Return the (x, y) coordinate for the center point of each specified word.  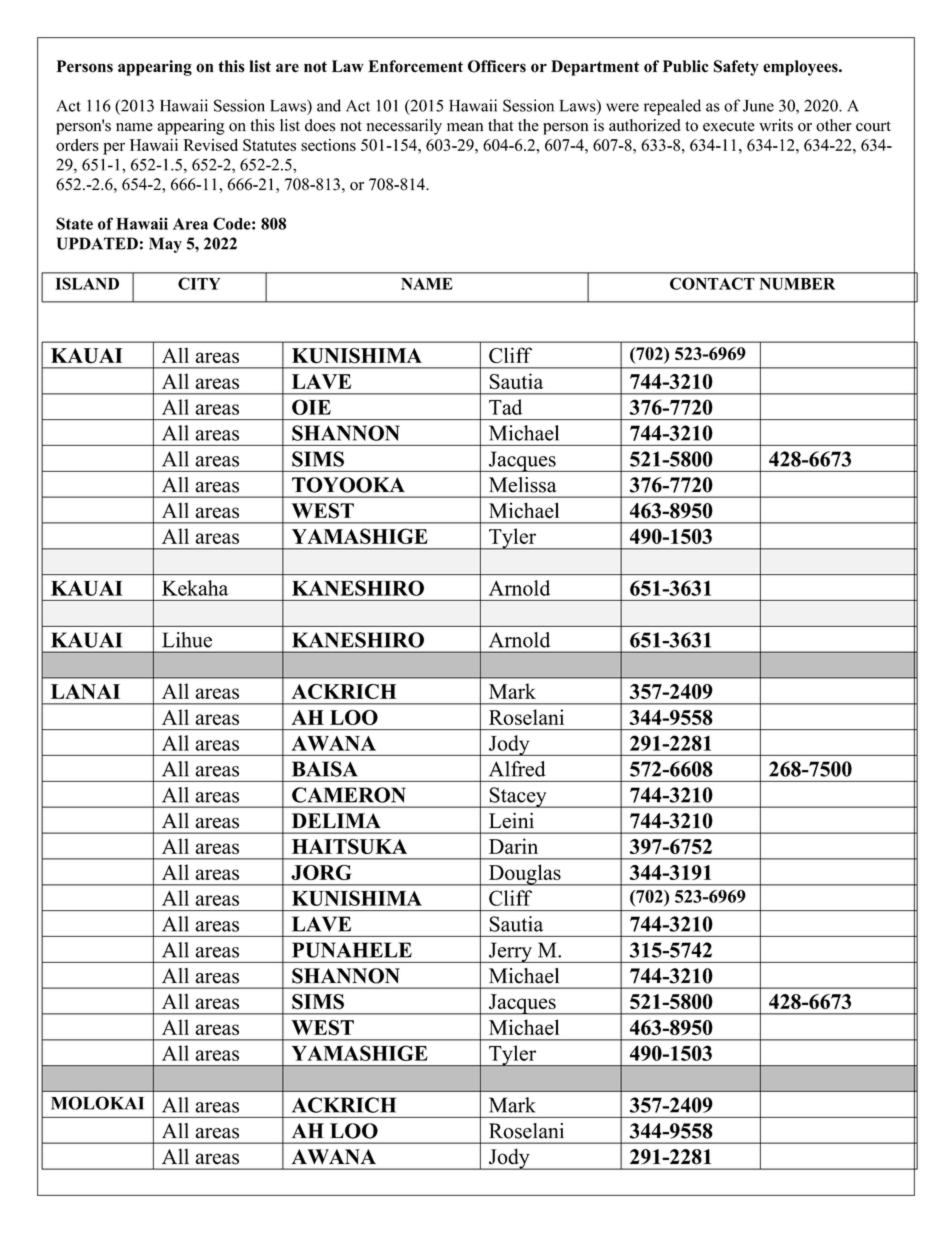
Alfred (517, 769)
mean (465, 127)
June (758, 106)
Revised (210, 145)
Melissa (523, 485)
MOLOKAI (97, 1103)
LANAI (85, 691)
